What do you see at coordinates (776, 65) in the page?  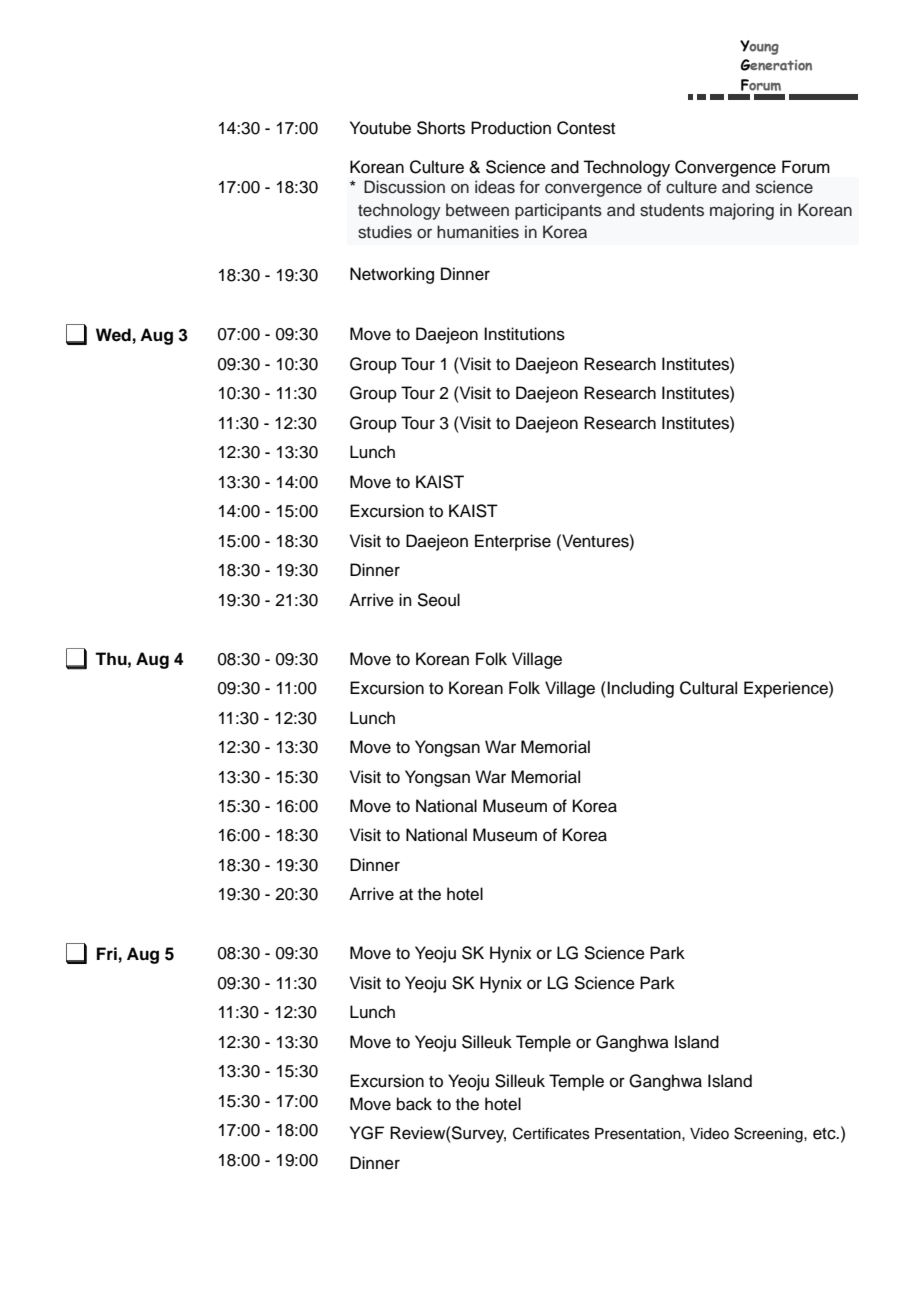 I see `Generation` at bounding box center [776, 65].
